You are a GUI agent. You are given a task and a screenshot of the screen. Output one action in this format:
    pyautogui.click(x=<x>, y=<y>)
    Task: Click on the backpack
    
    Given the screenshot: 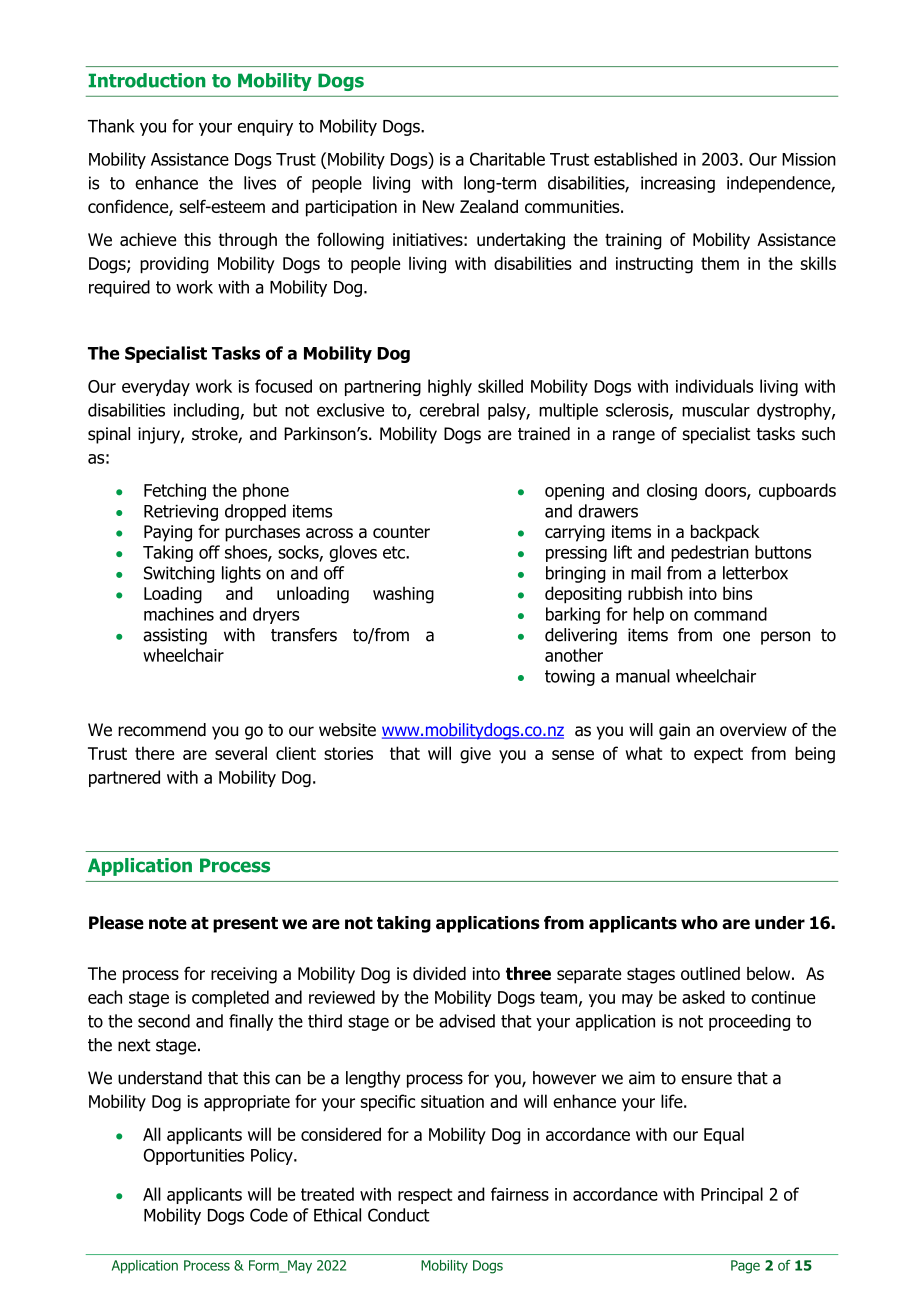 What is the action you would take?
    pyautogui.click(x=725, y=533)
